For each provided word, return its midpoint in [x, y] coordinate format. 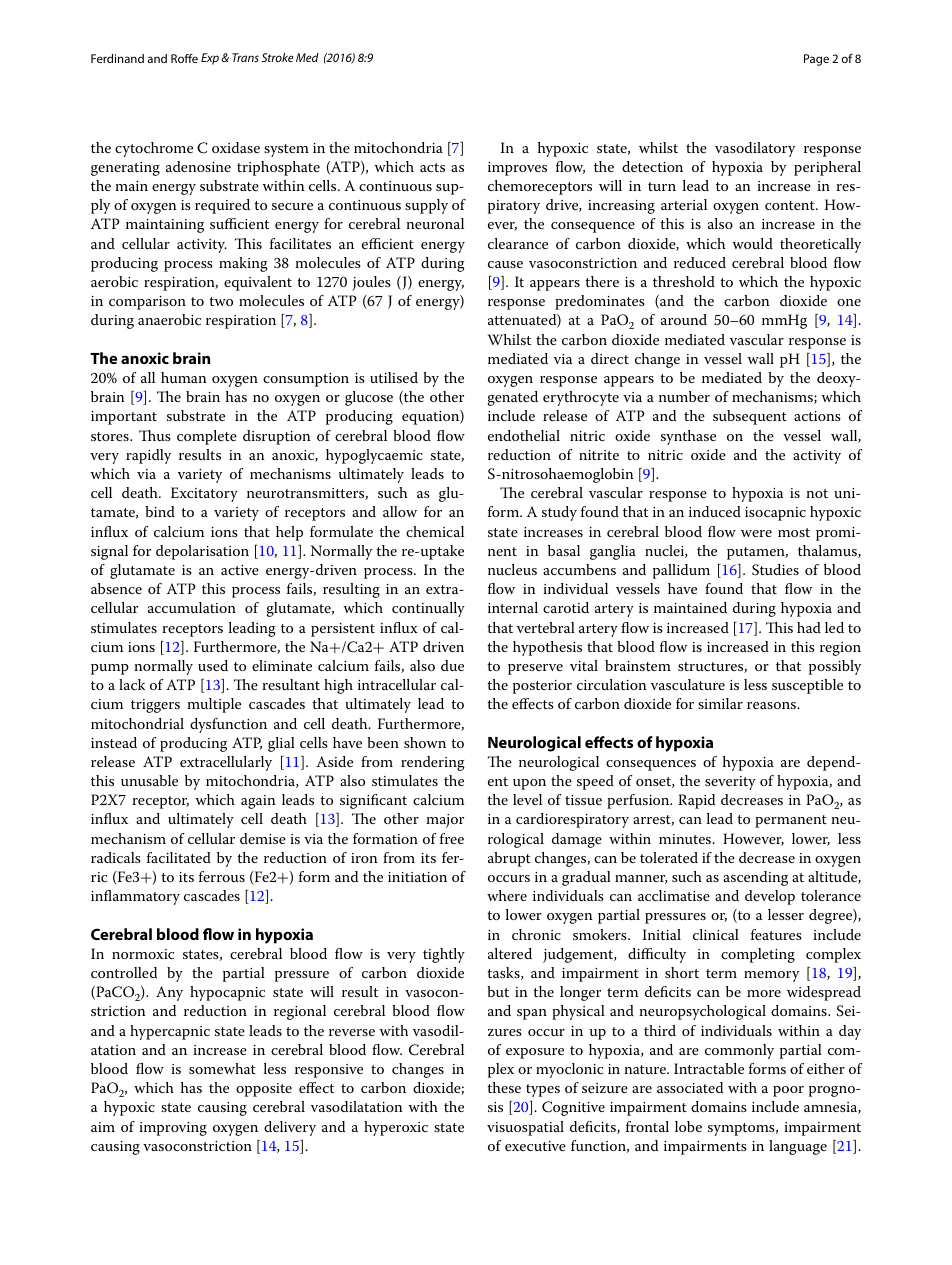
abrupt [509, 859]
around [684, 319]
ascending [755, 878]
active [240, 570]
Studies [775, 570]
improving [173, 1129]
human [184, 377]
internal [513, 607]
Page [816, 60]
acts [432, 167]
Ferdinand [117, 58]
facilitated [179, 857]
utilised [394, 377]
